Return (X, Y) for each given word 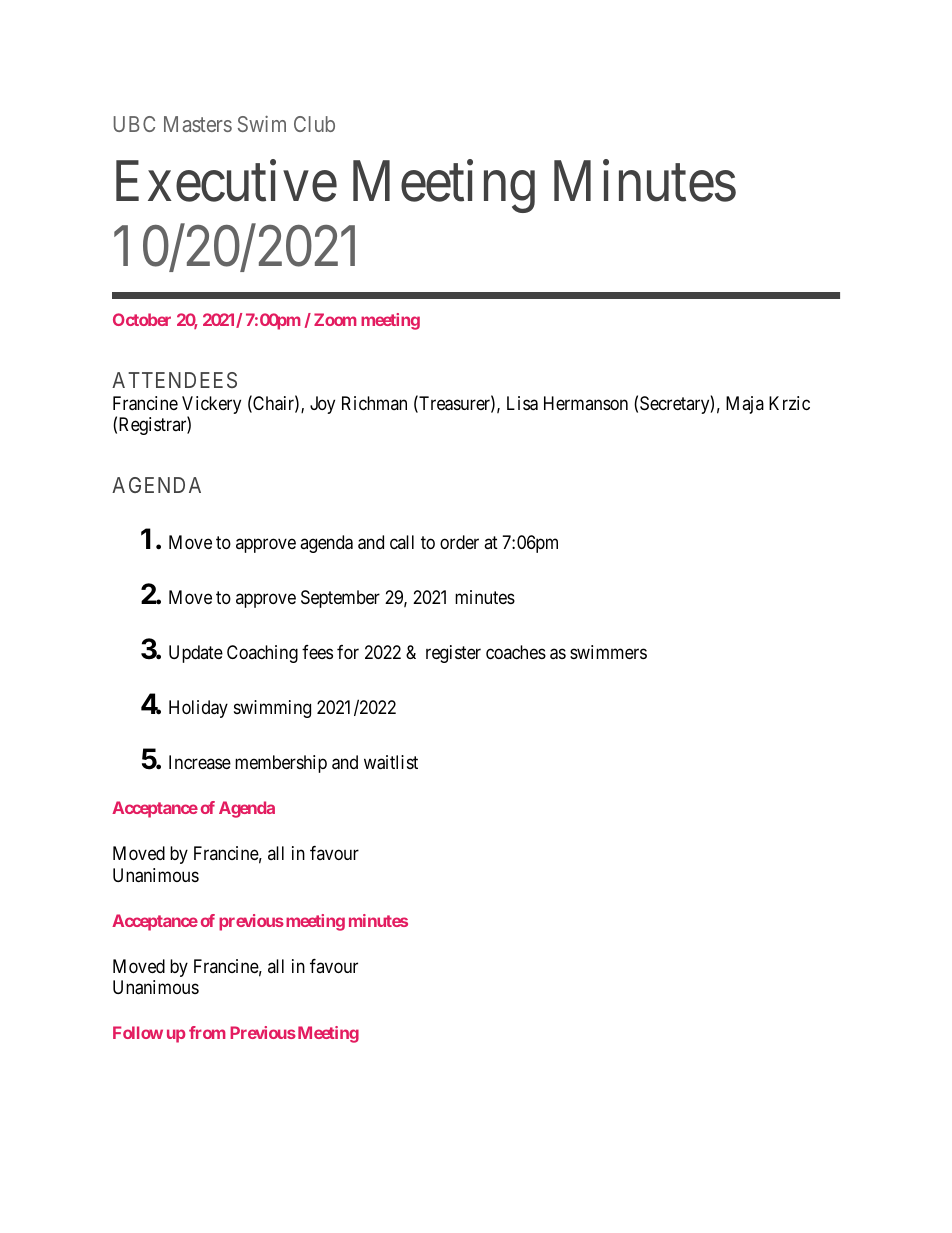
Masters (198, 124)
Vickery (211, 406)
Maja (745, 405)
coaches (516, 652)
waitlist (391, 762)
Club (314, 124)
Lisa (522, 403)
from (207, 1032)
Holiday (198, 709)
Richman (374, 403)
